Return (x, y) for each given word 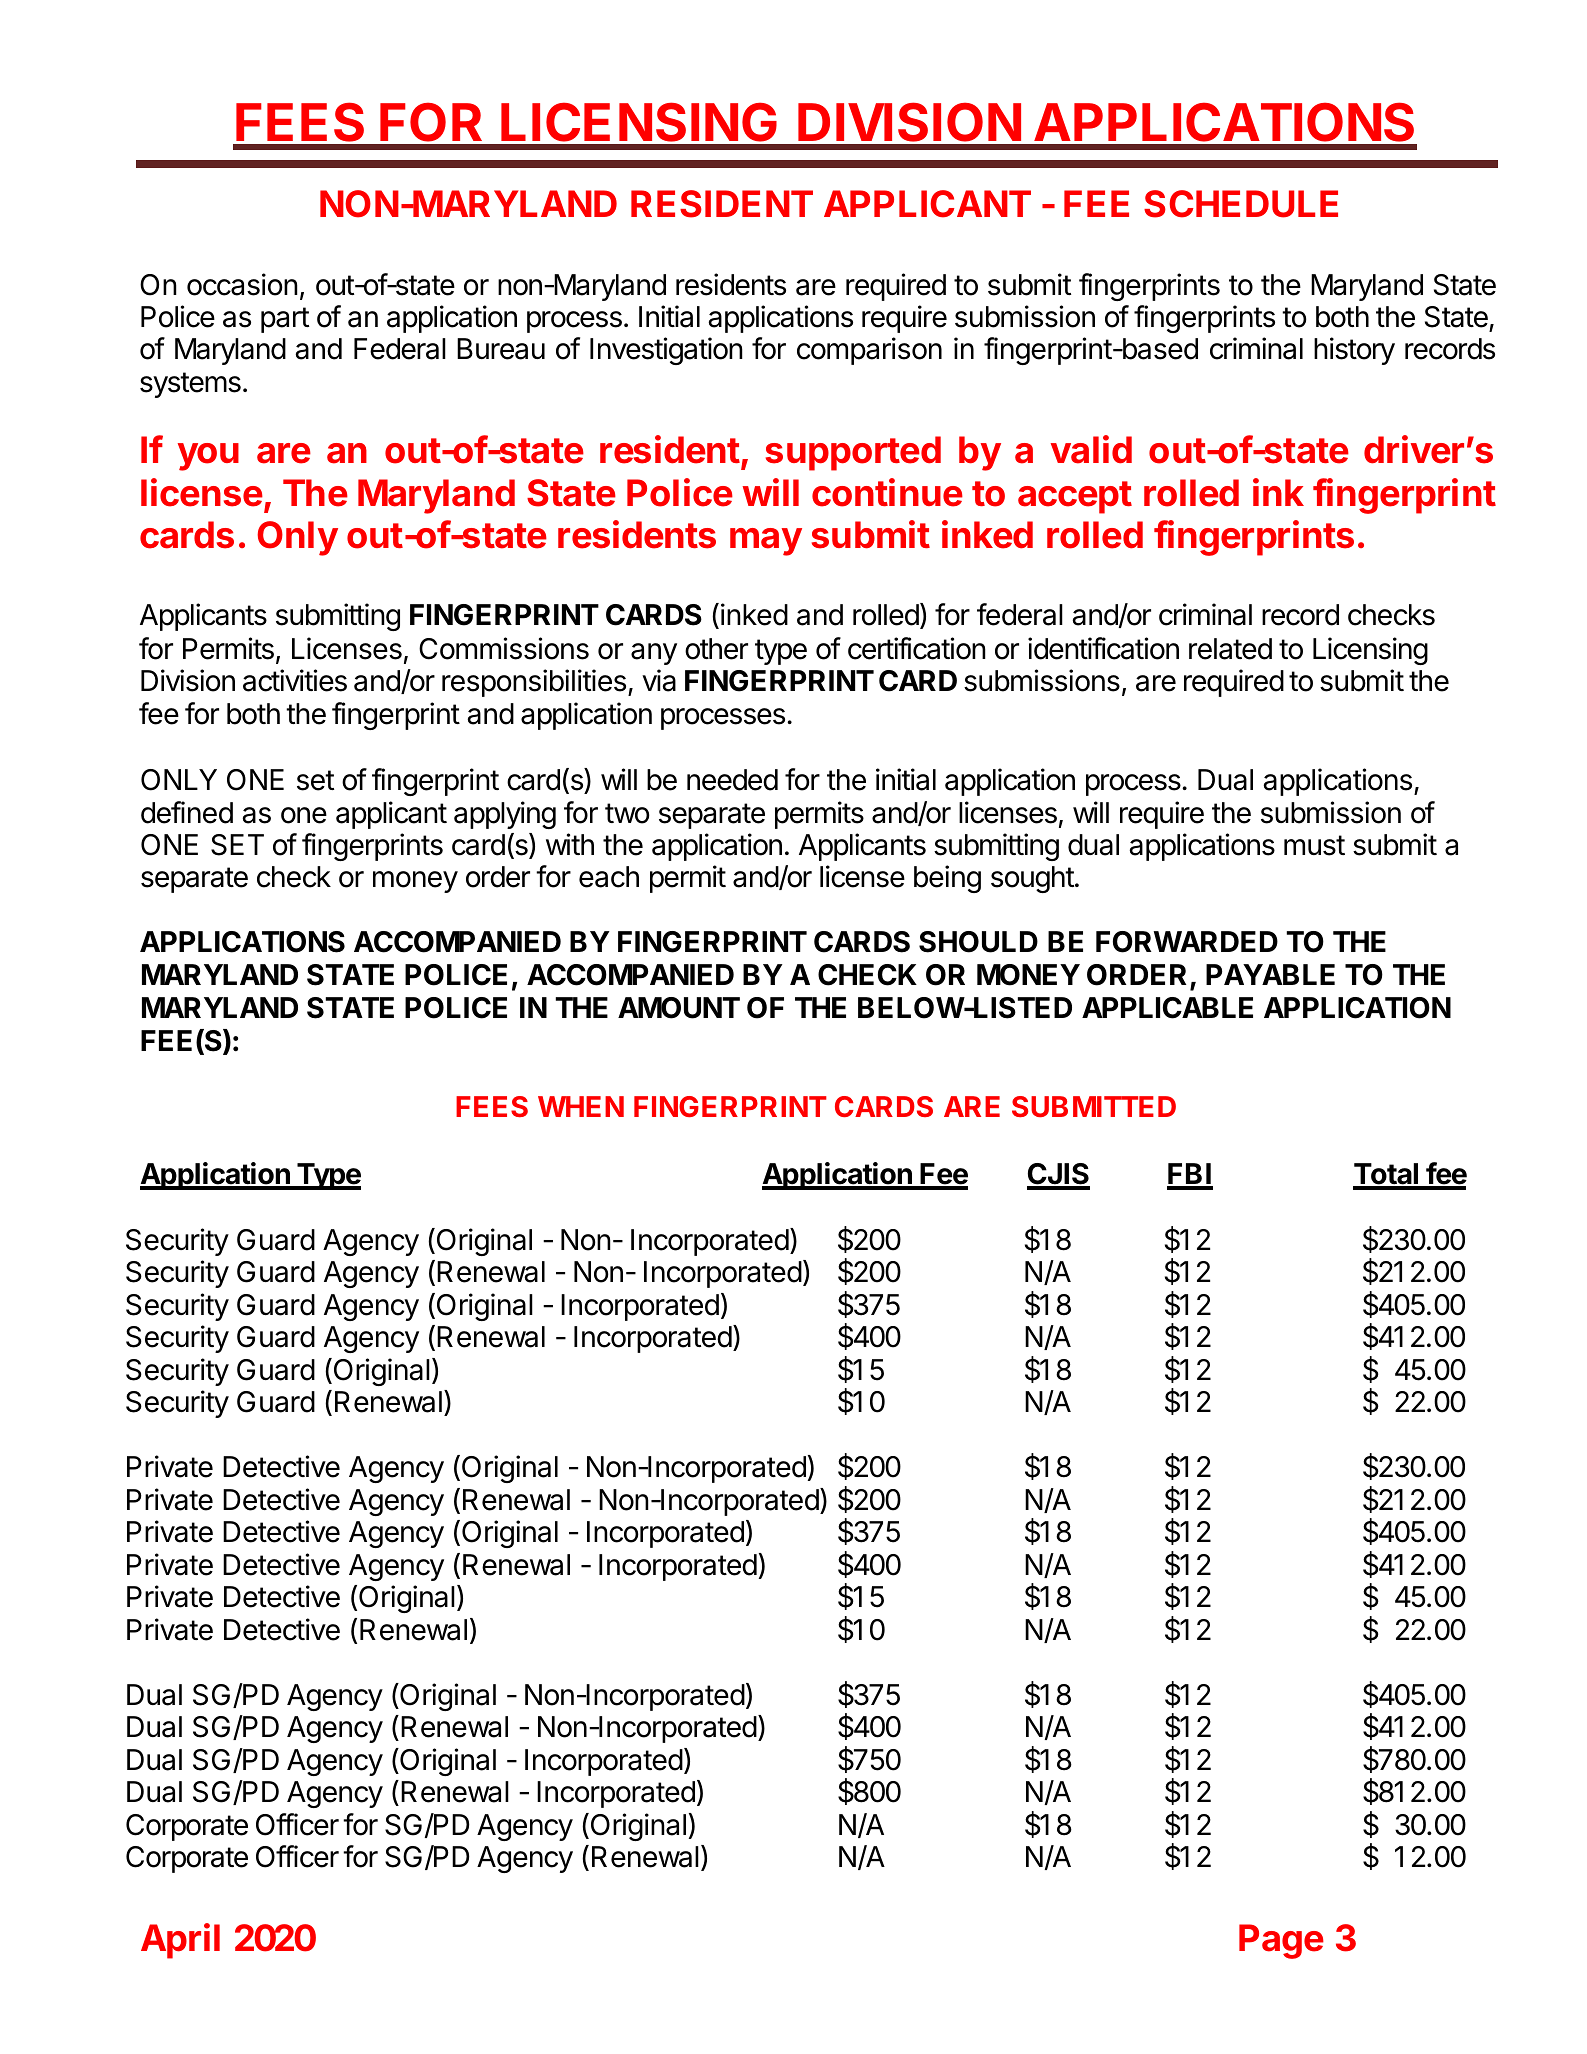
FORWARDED (1187, 942)
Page (1281, 1941)
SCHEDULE (1241, 204)
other (716, 649)
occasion (242, 284)
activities (295, 680)
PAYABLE (1270, 974)
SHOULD (978, 942)
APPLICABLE (1167, 1008)
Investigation (666, 351)
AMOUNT (679, 1008)
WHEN (581, 1106)
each (609, 877)
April (180, 1941)
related (1230, 649)
